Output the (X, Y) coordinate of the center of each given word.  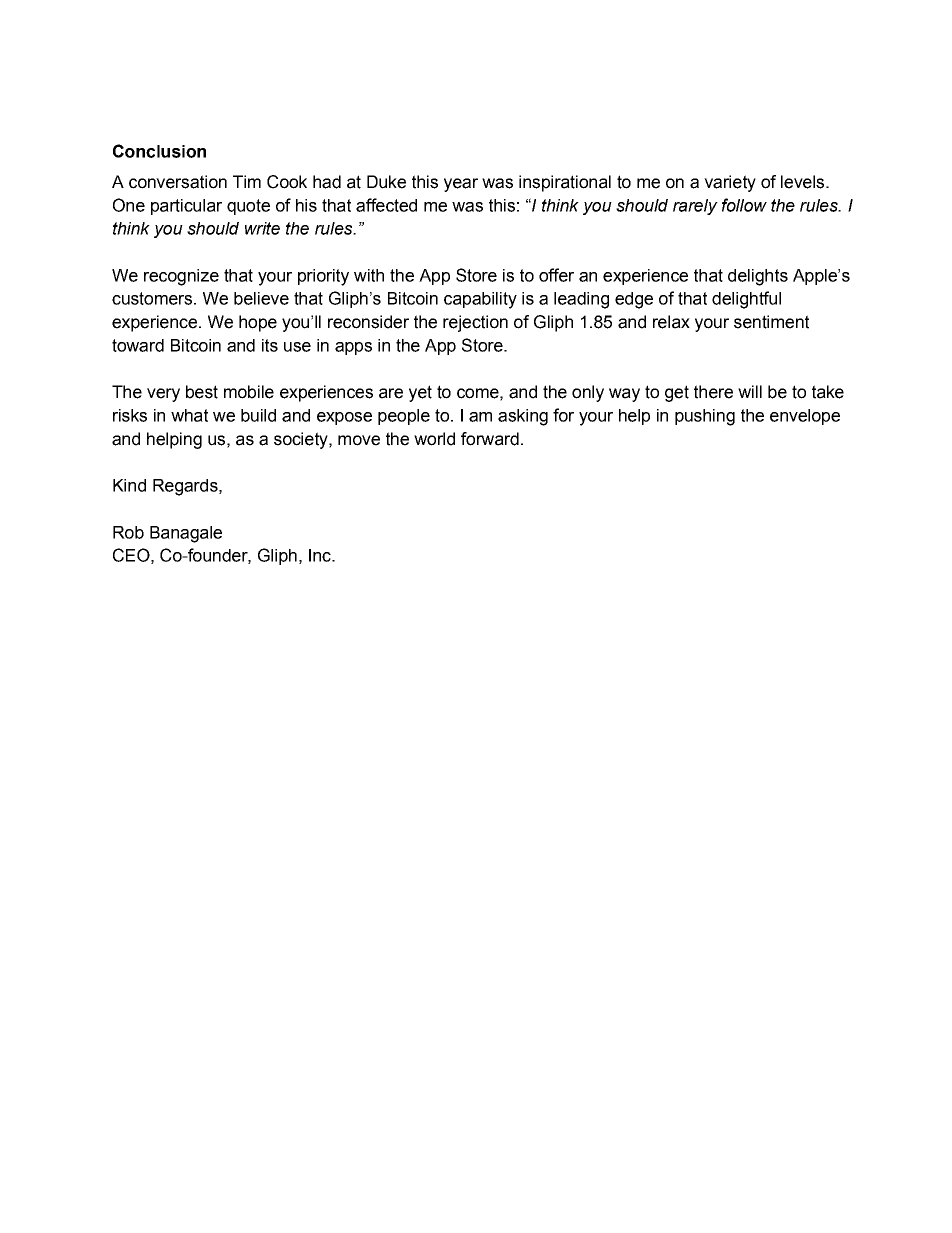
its (270, 345)
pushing (705, 417)
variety (730, 183)
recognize (181, 277)
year (461, 185)
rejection (475, 323)
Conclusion (159, 151)
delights (758, 277)
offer (556, 275)
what (189, 415)
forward (490, 439)
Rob (128, 532)
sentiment (771, 322)
